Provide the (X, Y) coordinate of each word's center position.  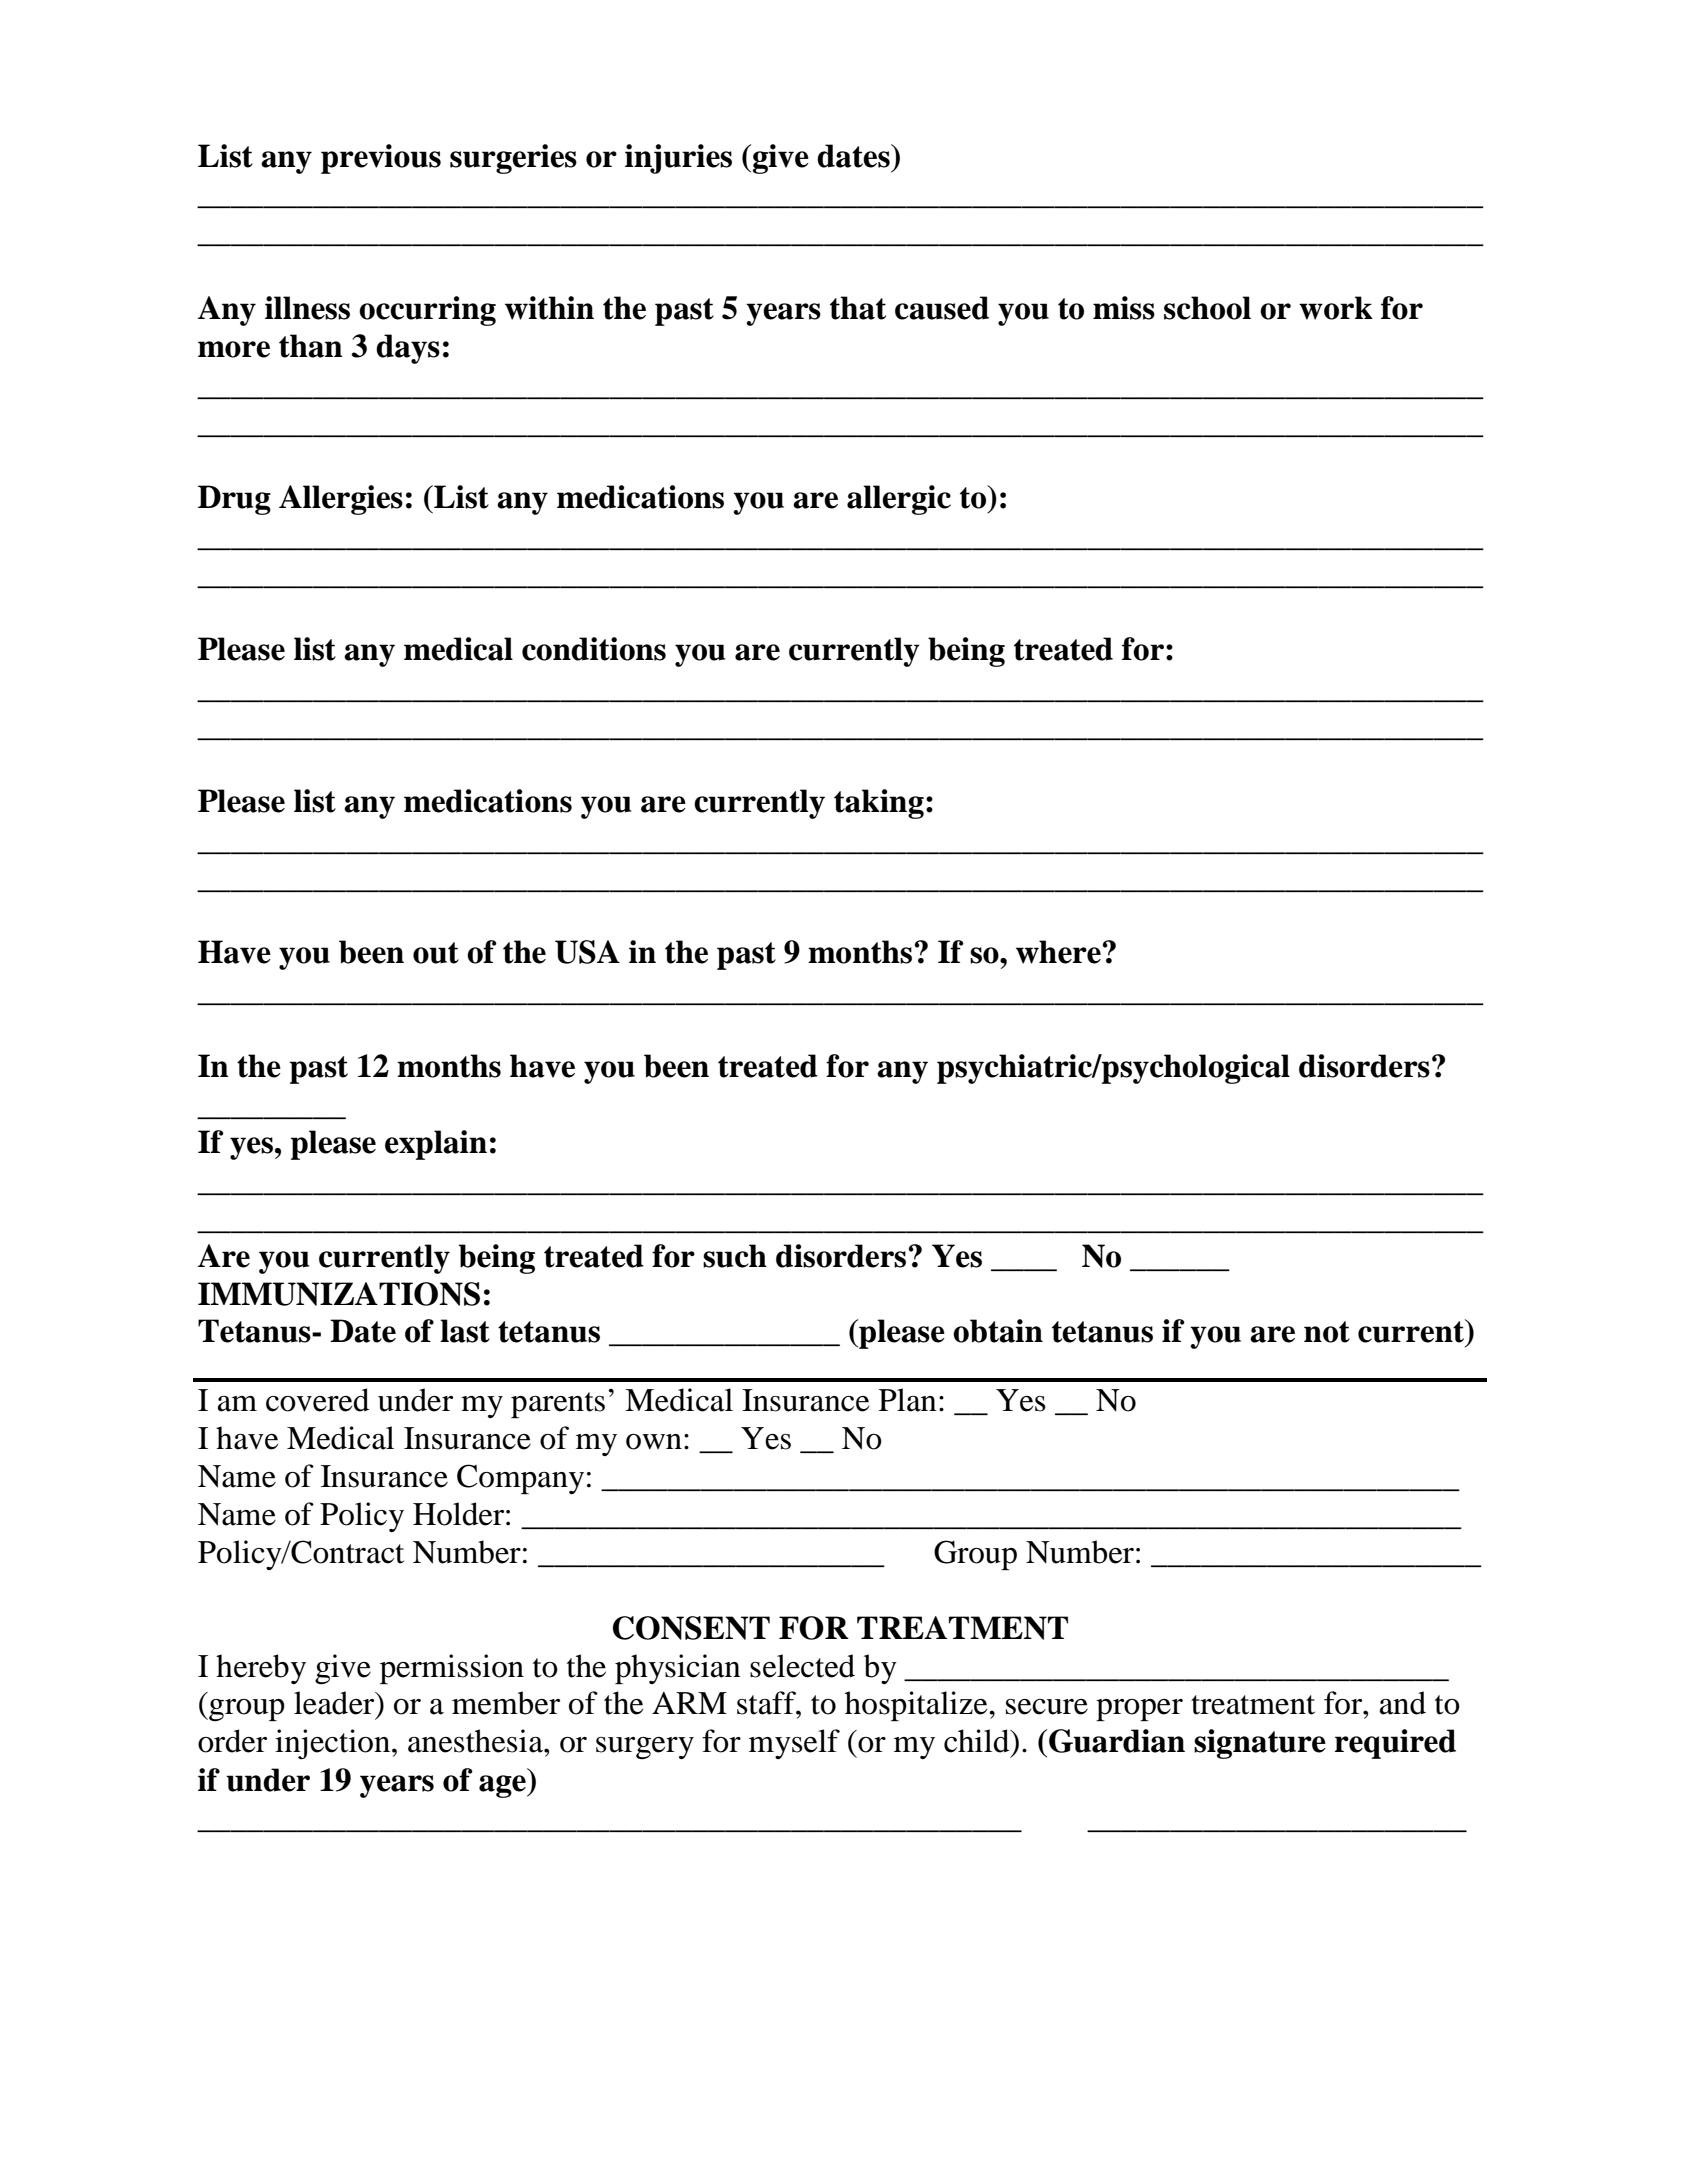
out (436, 953)
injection (334, 1744)
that (858, 308)
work (1336, 308)
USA (587, 952)
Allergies (341, 500)
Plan (908, 1400)
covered (317, 1400)
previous (381, 159)
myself (794, 1744)
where (1058, 952)
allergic (899, 500)
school (1207, 308)
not (1327, 1332)
